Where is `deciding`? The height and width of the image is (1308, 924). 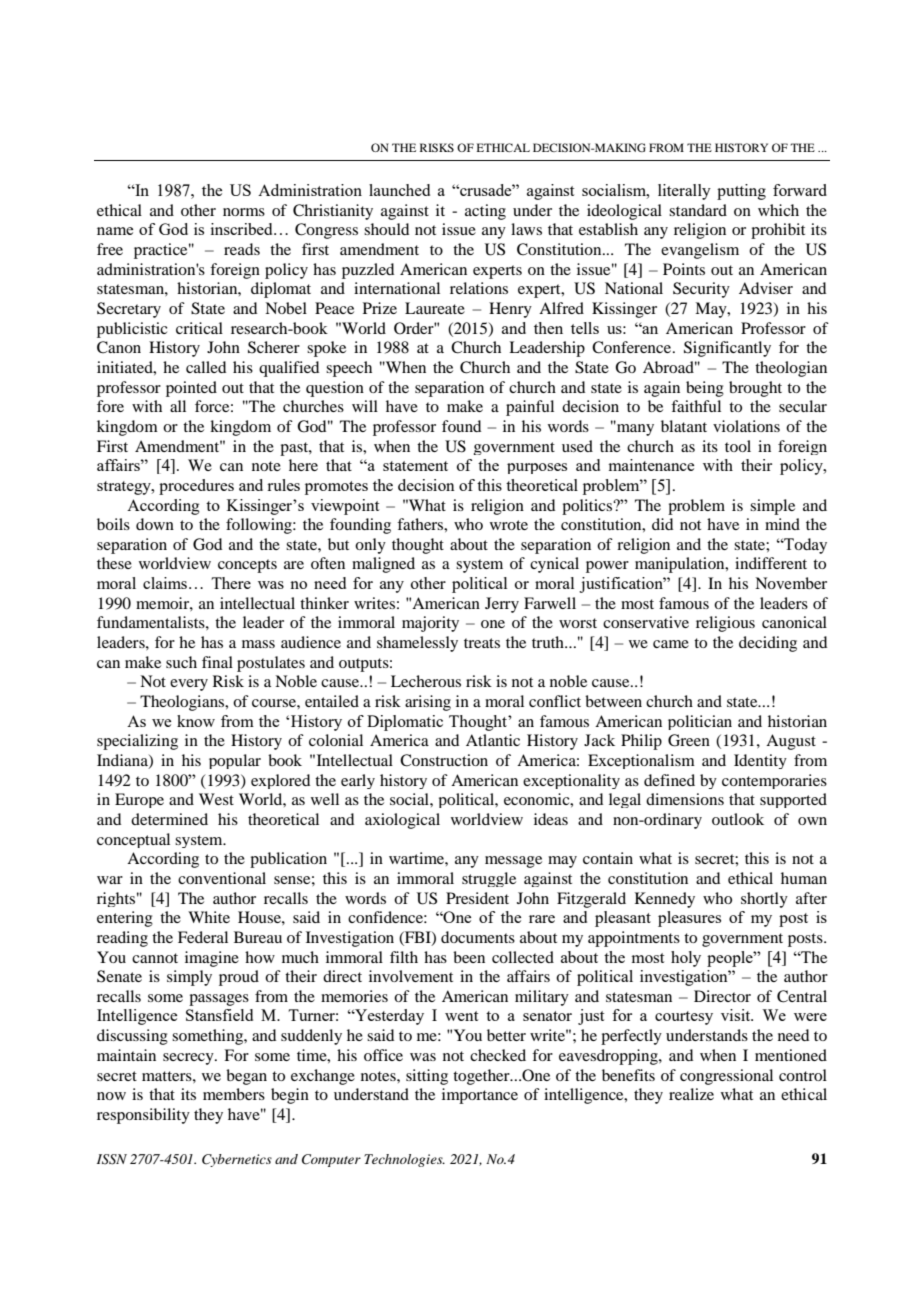 deciding is located at coordinates (768, 644).
